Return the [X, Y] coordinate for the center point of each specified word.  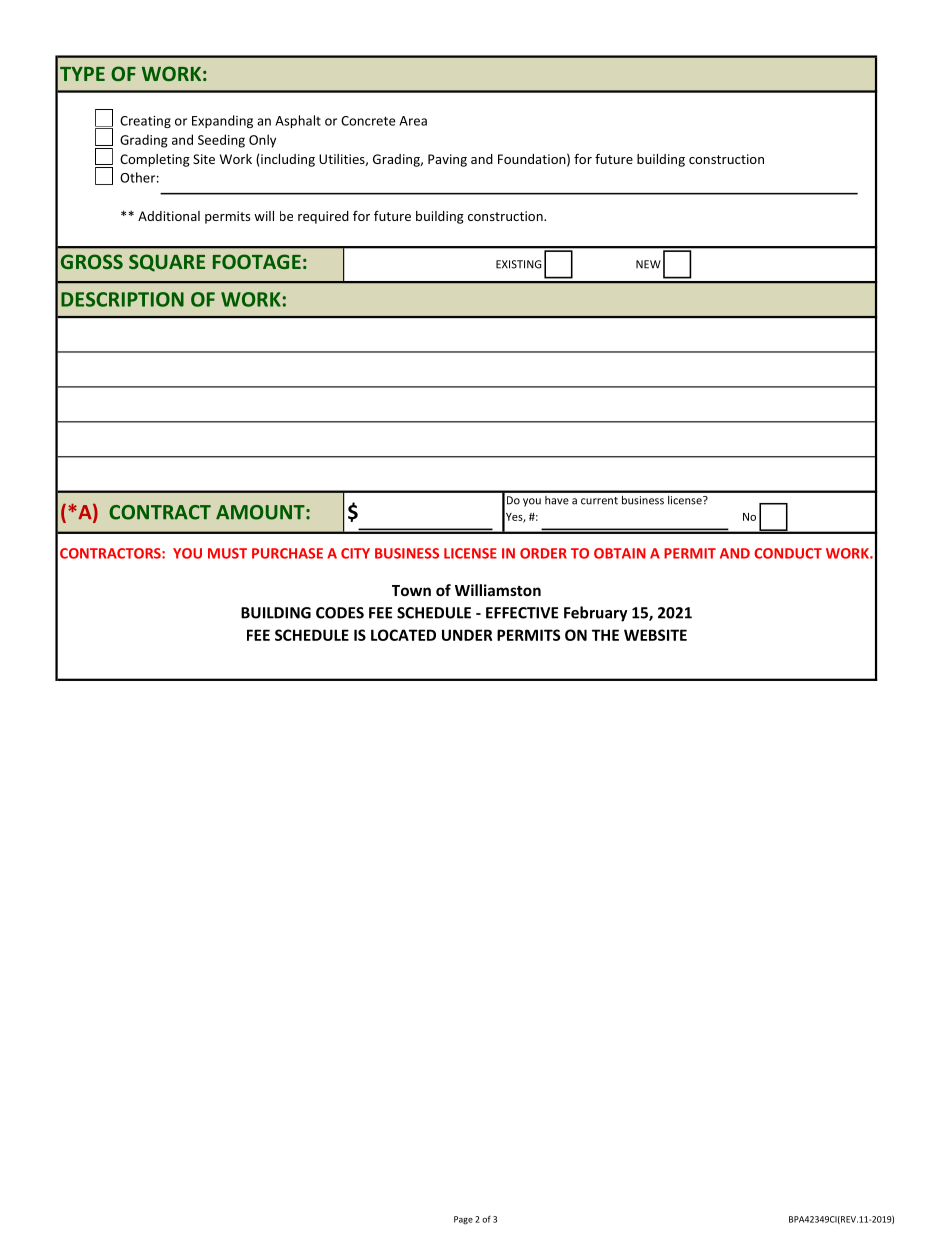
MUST [227, 553]
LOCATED [403, 635]
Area [413, 121]
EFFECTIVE [522, 613]
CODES [340, 613]
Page [463, 1220]
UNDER [467, 635]
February [595, 614]
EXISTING [519, 264]
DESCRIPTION [122, 299]
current [599, 501]
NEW [648, 264]
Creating [145, 122]
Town [411, 590]
